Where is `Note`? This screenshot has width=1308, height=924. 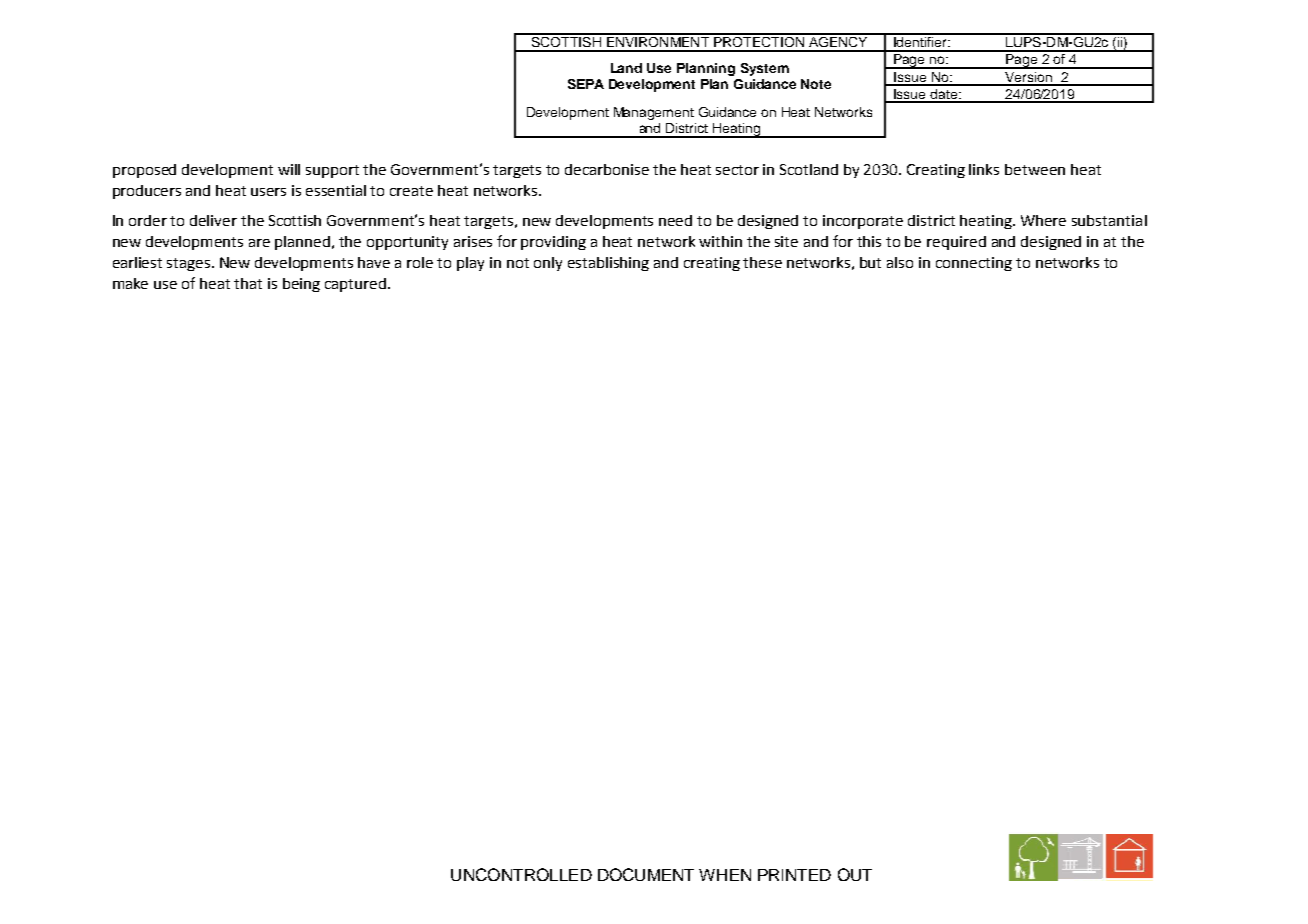
Note is located at coordinates (816, 84).
